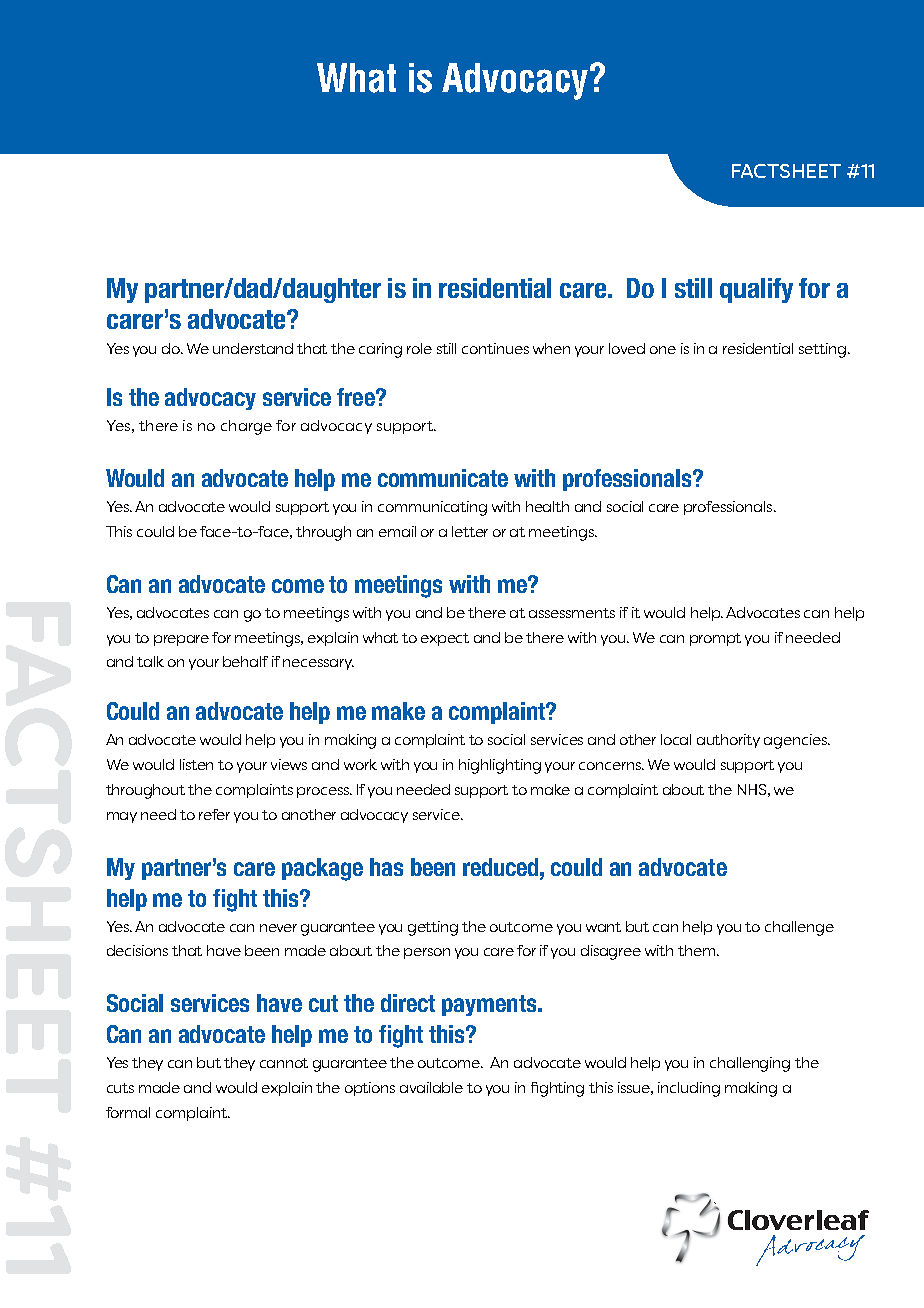  What do you see at coordinates (756, 290) in the page?
I see `qualify` at bounding box center [756, 290].
